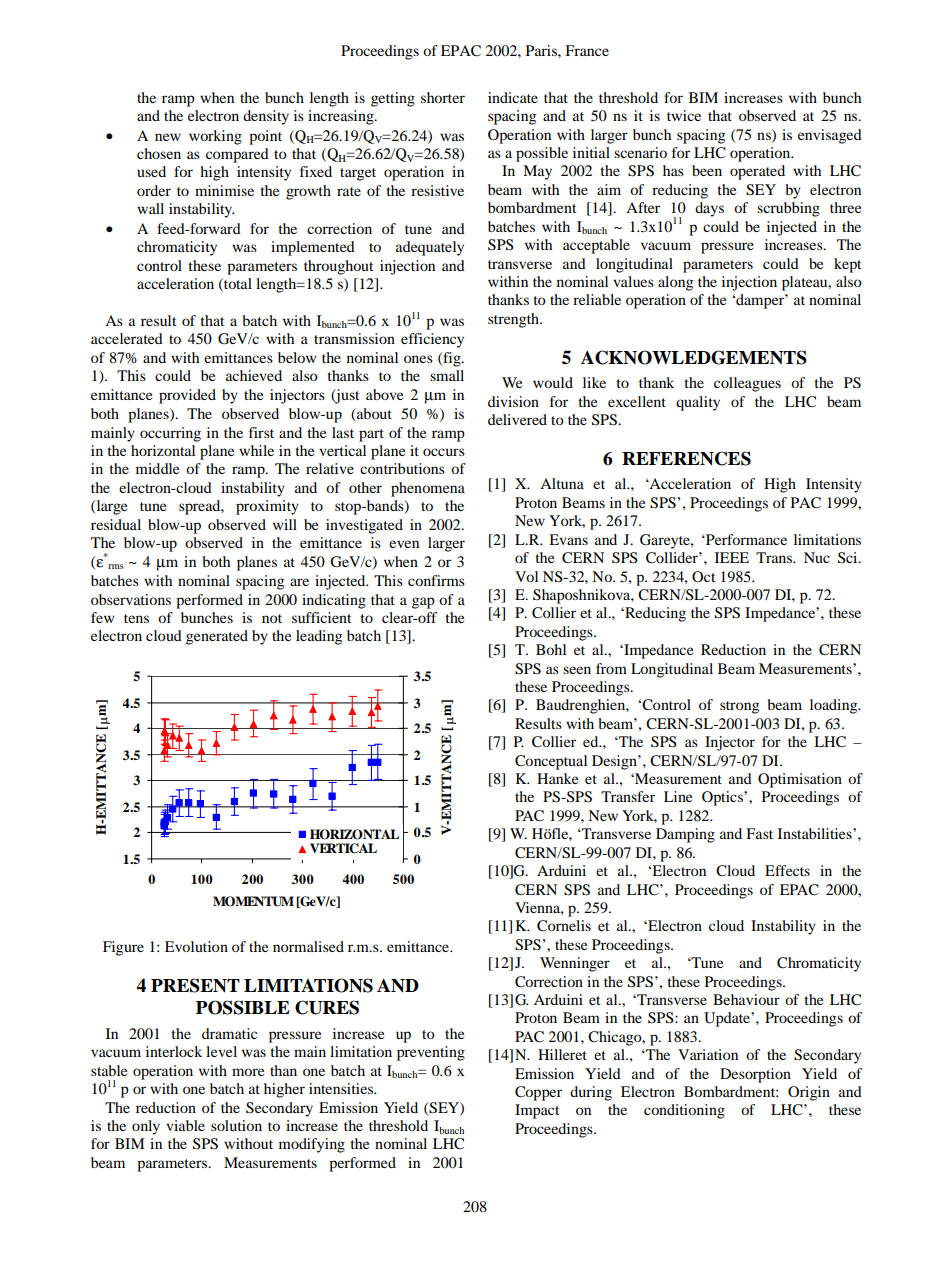 Image resolution: width=952 pixels, height=1268 pixels. I want to click on observations, so click(131, 599).
